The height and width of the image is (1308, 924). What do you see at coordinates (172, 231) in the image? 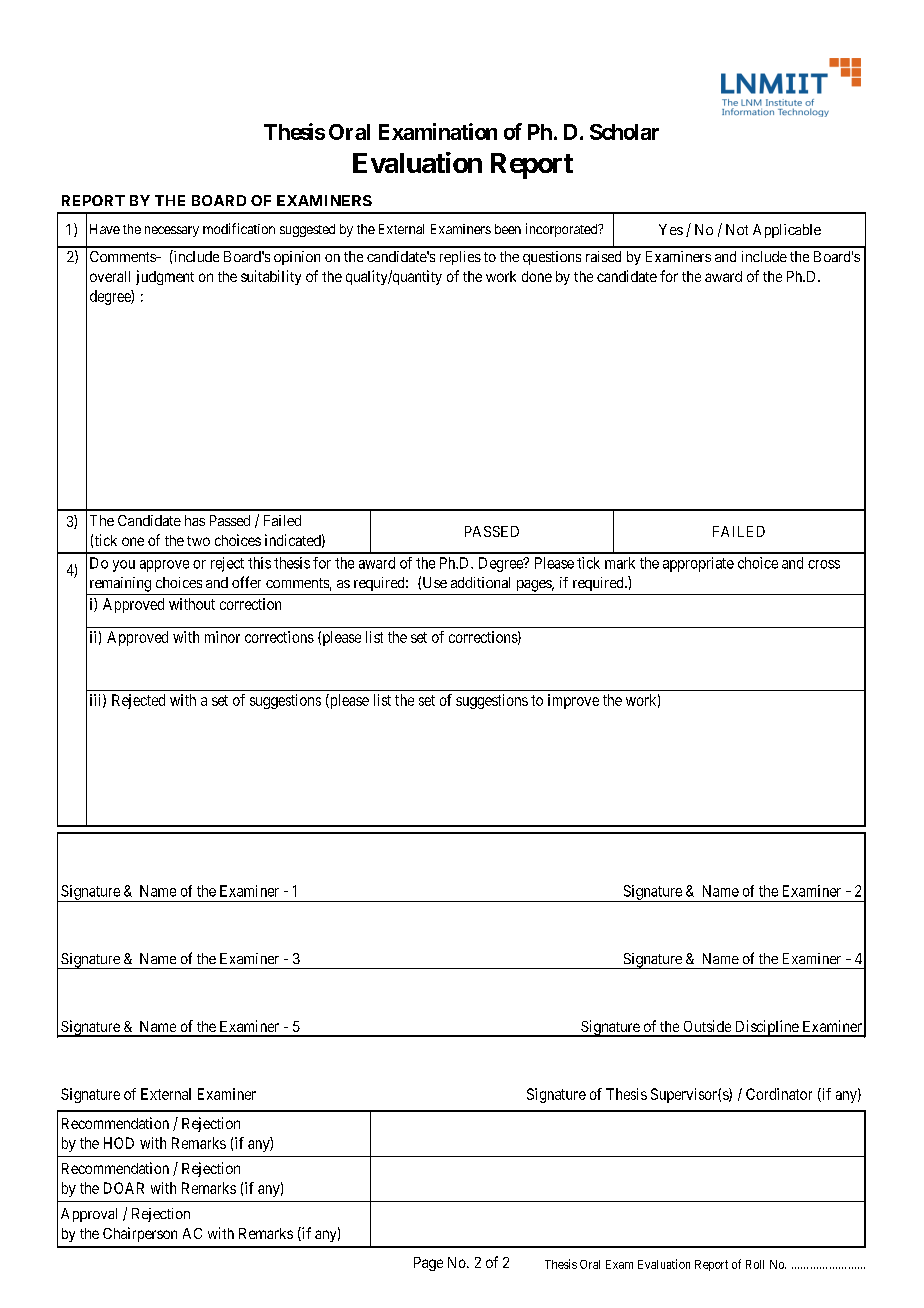
I see `necessary` at bounding box center [172, 231].
